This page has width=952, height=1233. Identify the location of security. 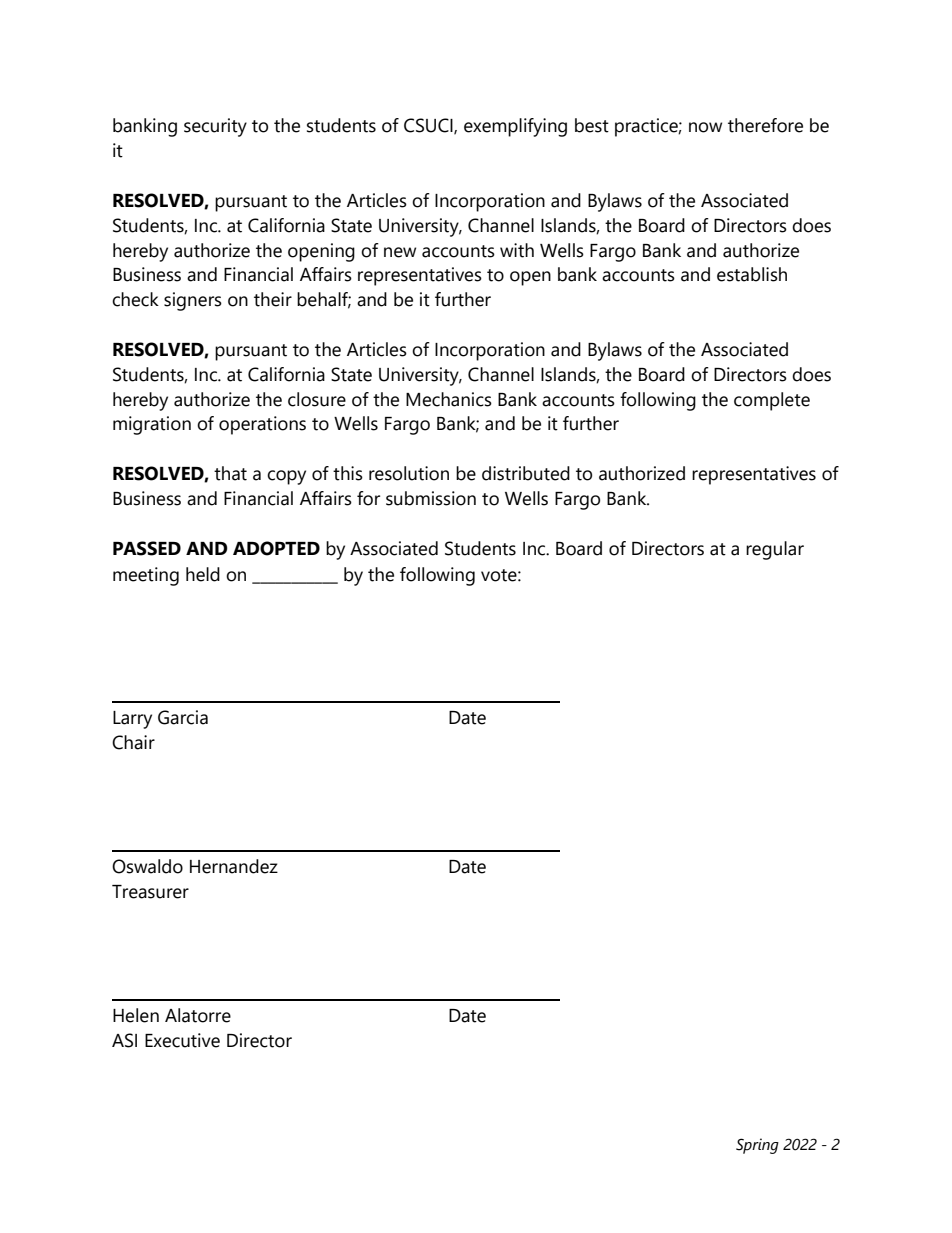
(215, 127).
